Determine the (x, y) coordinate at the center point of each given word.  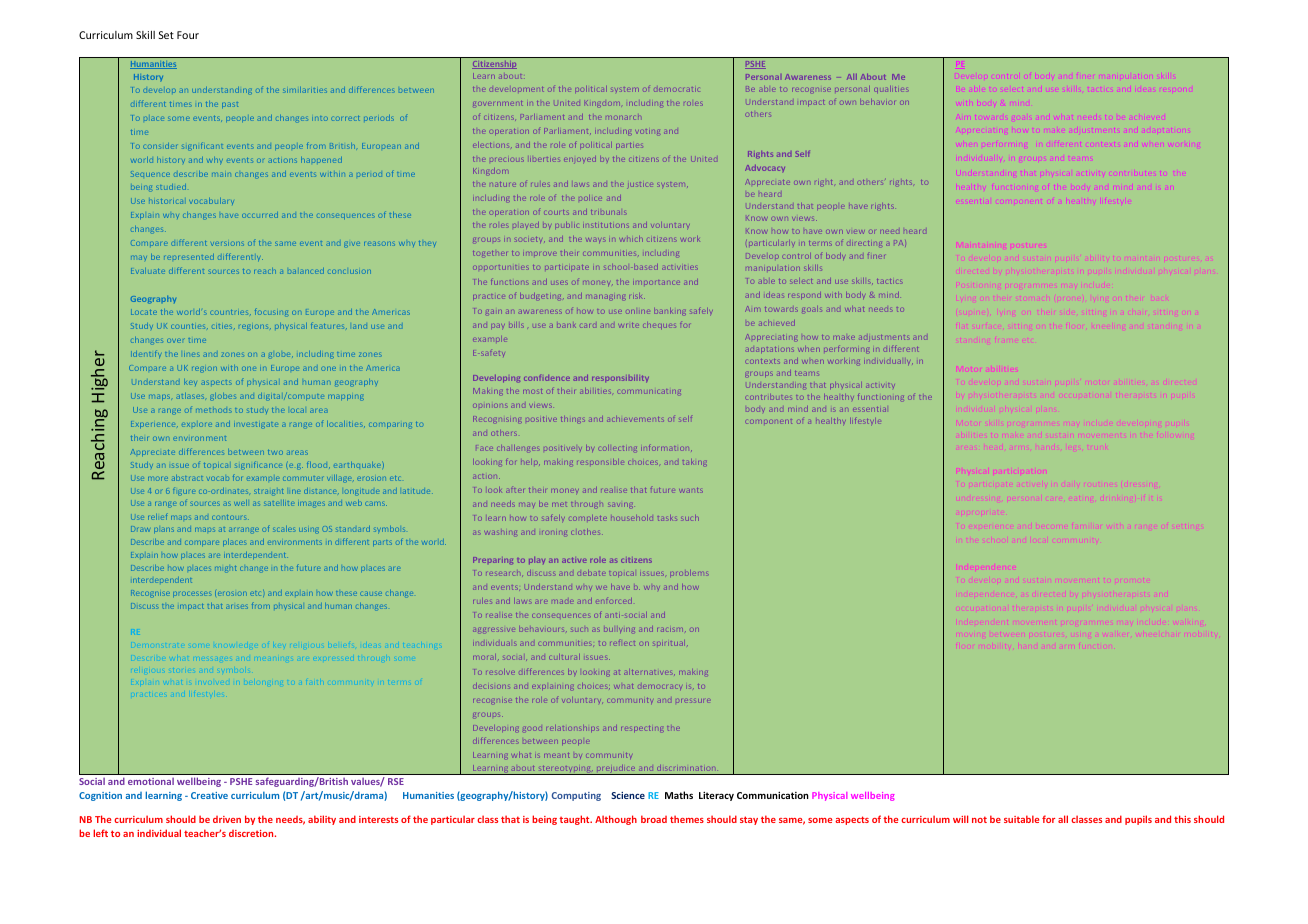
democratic (676, 89)
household (632, 518)
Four (188, 35)
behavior (877, 102)
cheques (659, 325)
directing (864, 243)
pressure (692, 701)
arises (237, 607)
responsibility (620, 378)
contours (230, 517)
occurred (260, 215)
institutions (606, 225)
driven (227, 819)
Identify (146, 354)
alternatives (649, 672)
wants (691, 490)
